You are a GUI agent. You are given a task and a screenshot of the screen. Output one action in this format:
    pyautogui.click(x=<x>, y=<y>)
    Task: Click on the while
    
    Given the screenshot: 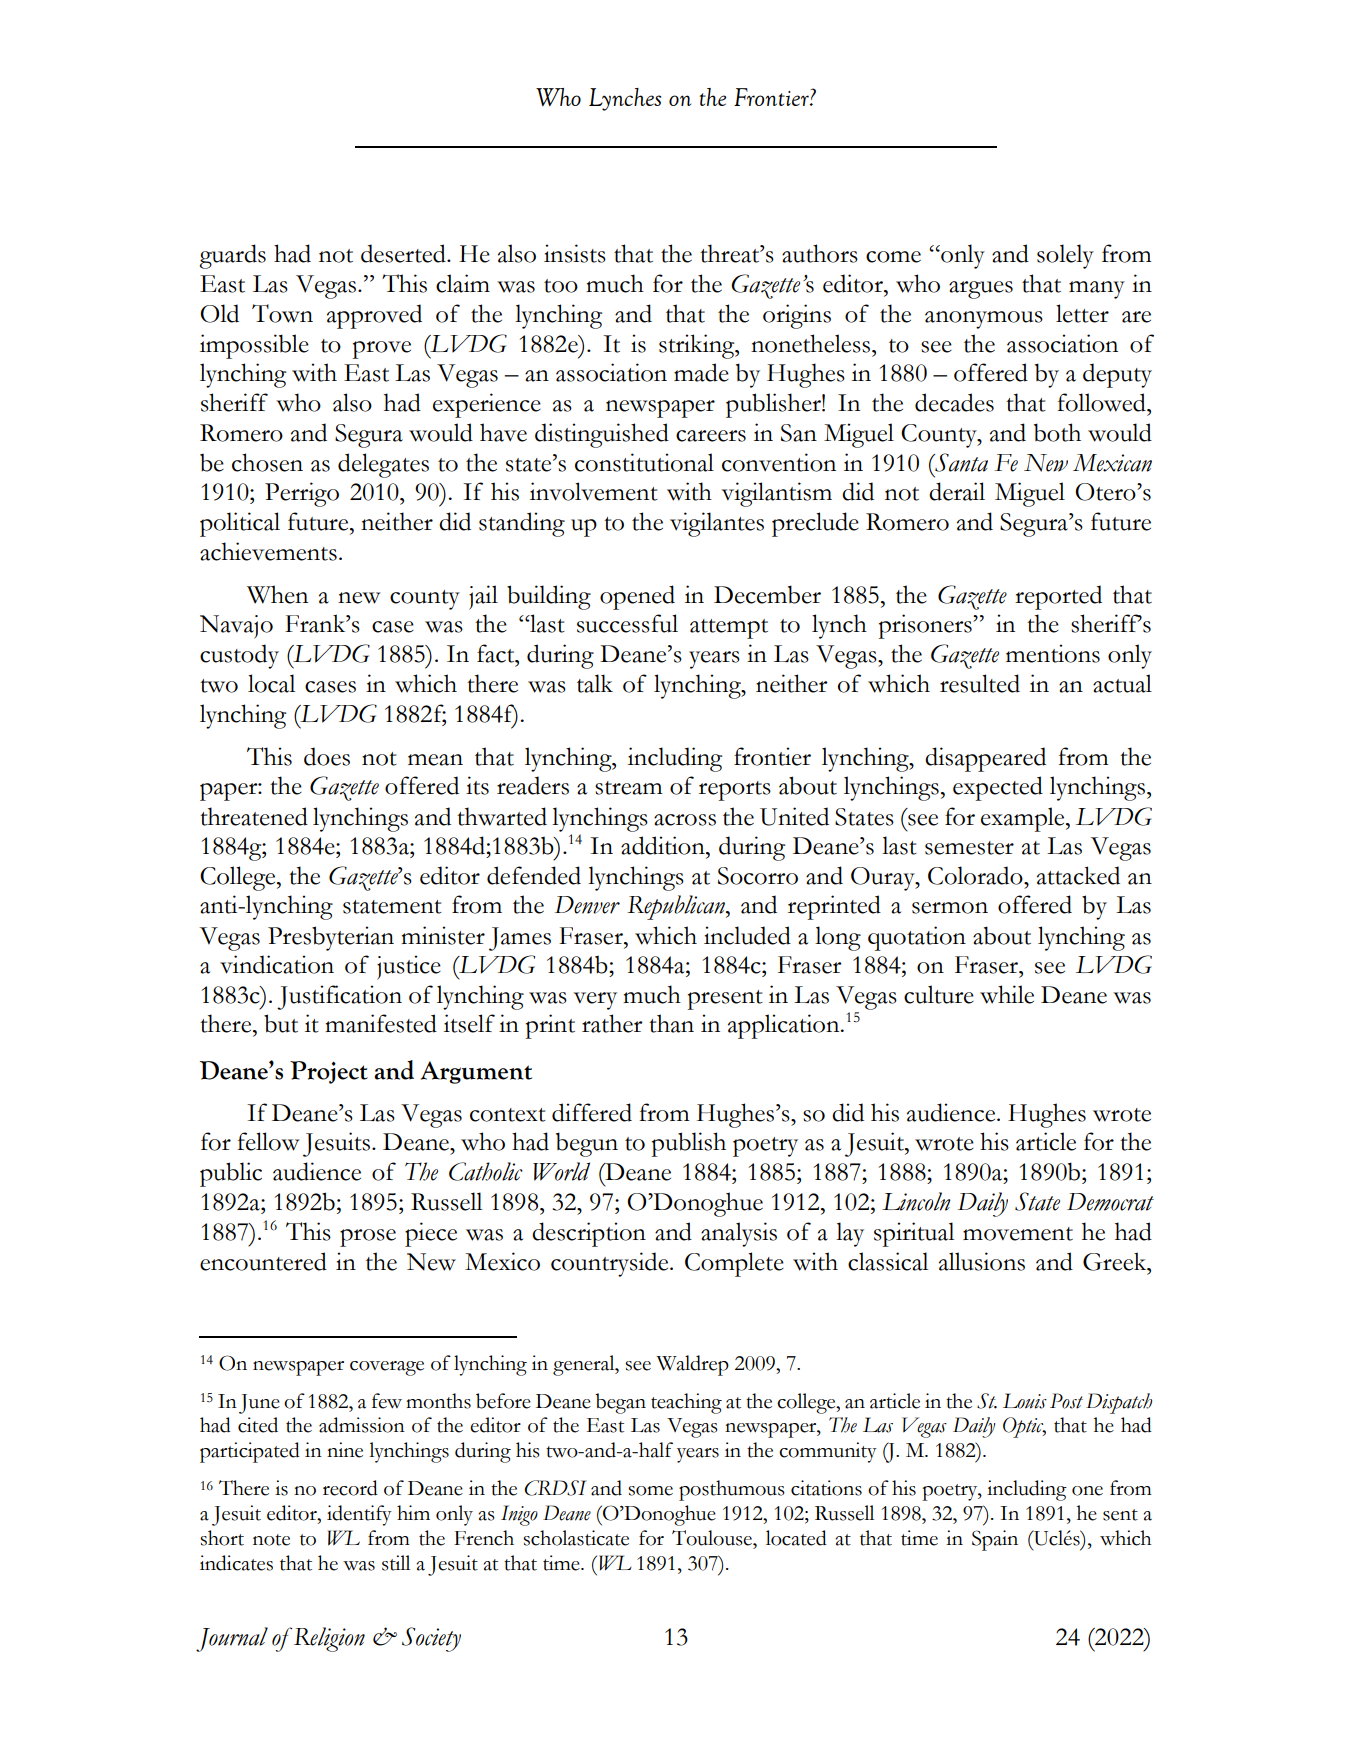 What is the action you would take?
    pyautogui.click(x=1007, y=994)
